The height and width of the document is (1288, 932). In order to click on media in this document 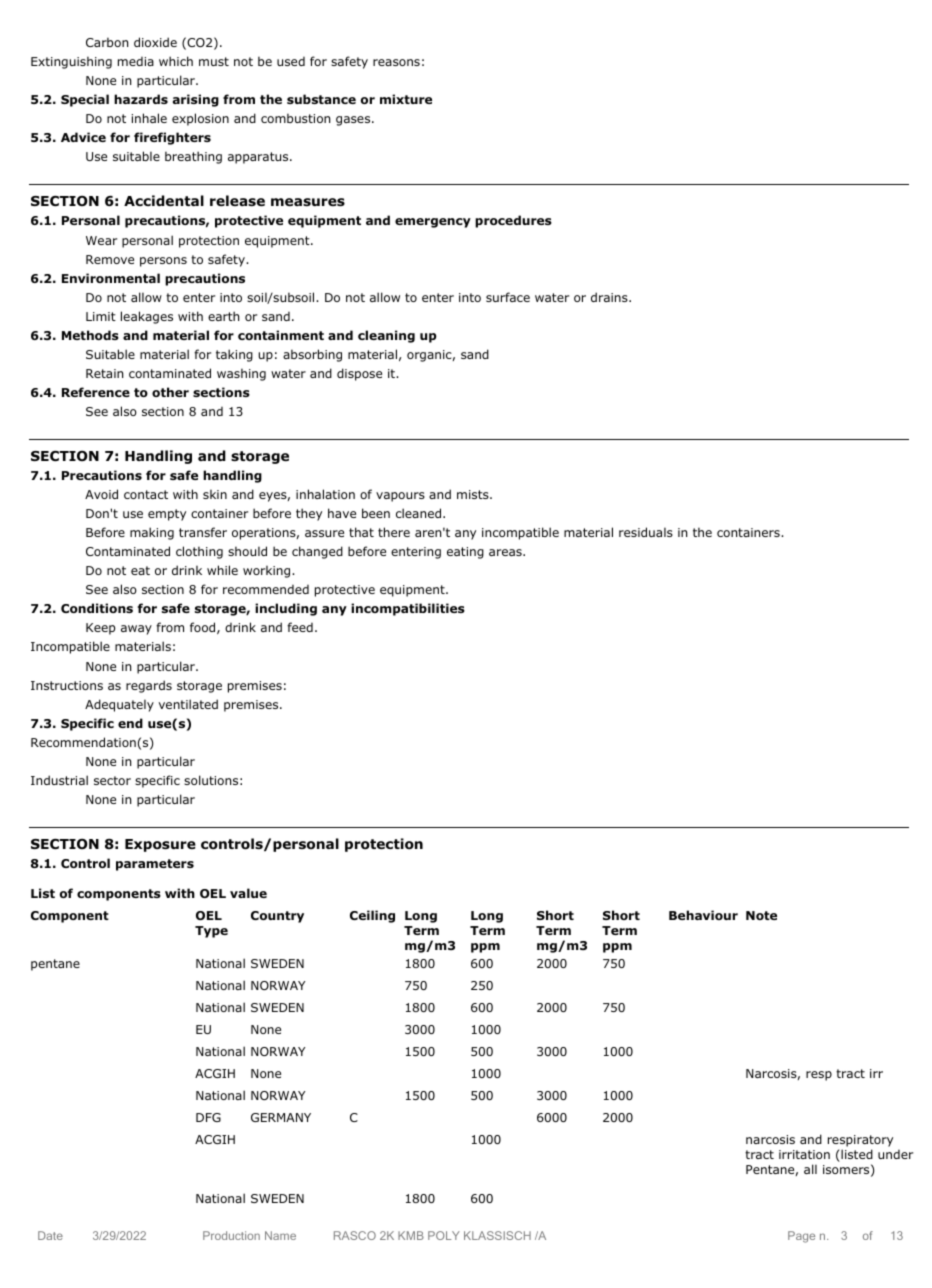, I will do `click(136, 61)`.
